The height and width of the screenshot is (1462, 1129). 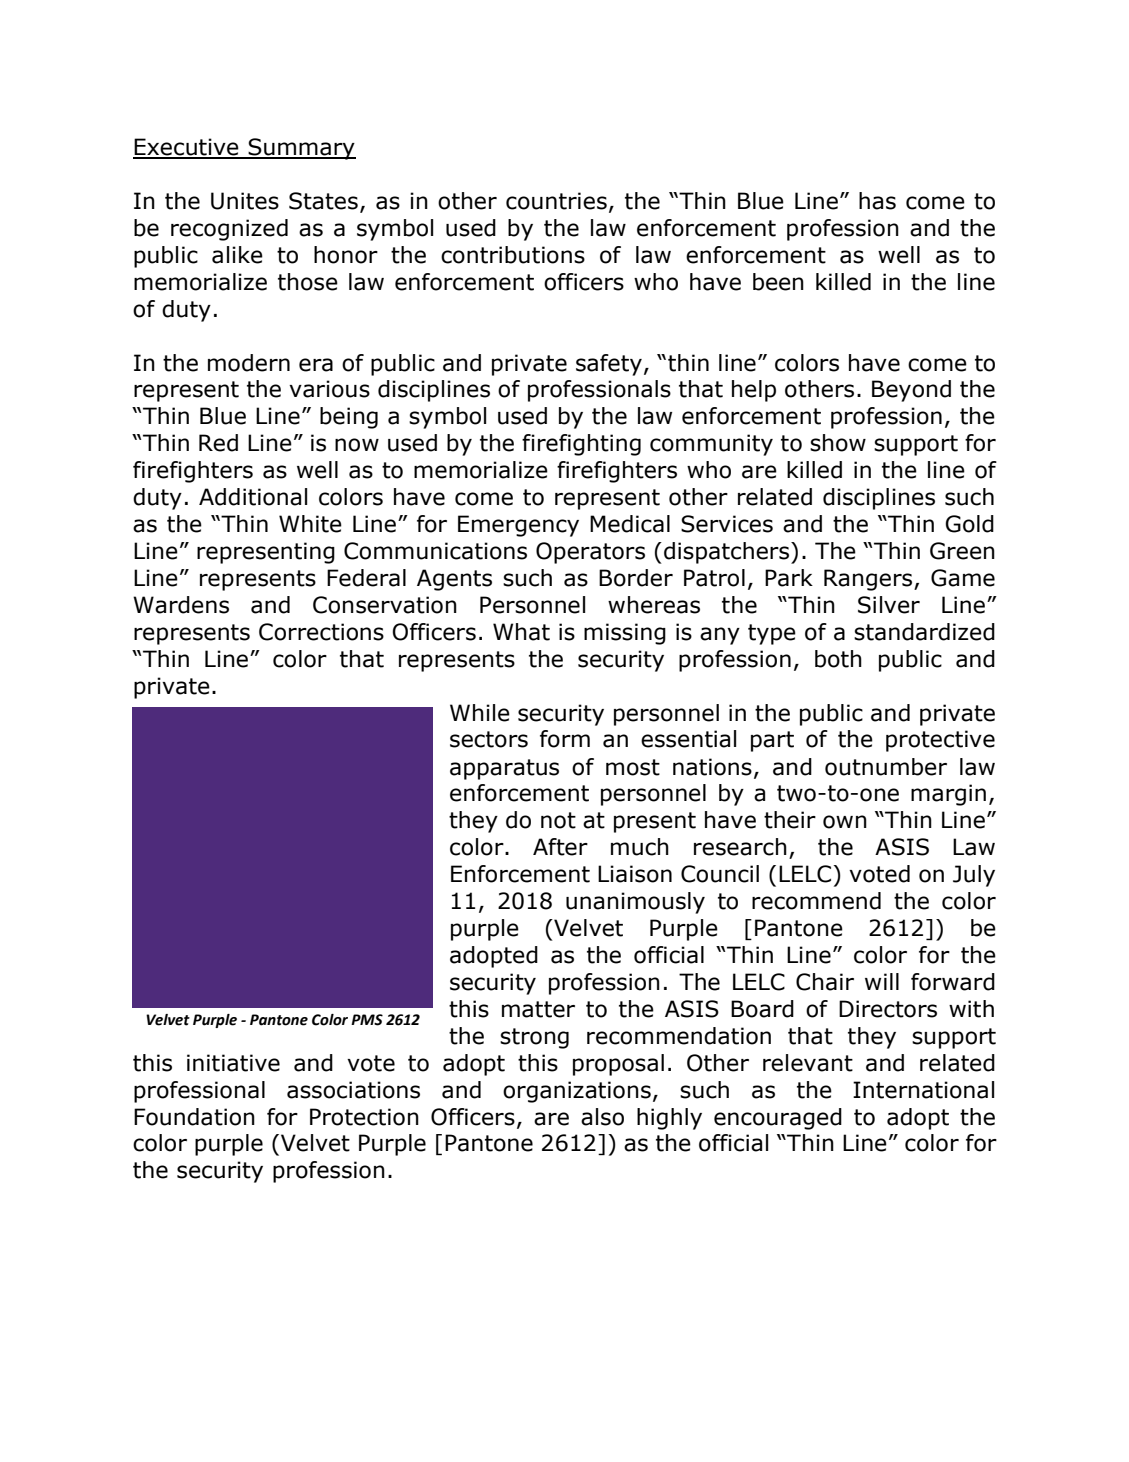 What do you see at coordinates (923, 1090) in the screenshot?
I see `International` at bounding box center [923, 1090].
